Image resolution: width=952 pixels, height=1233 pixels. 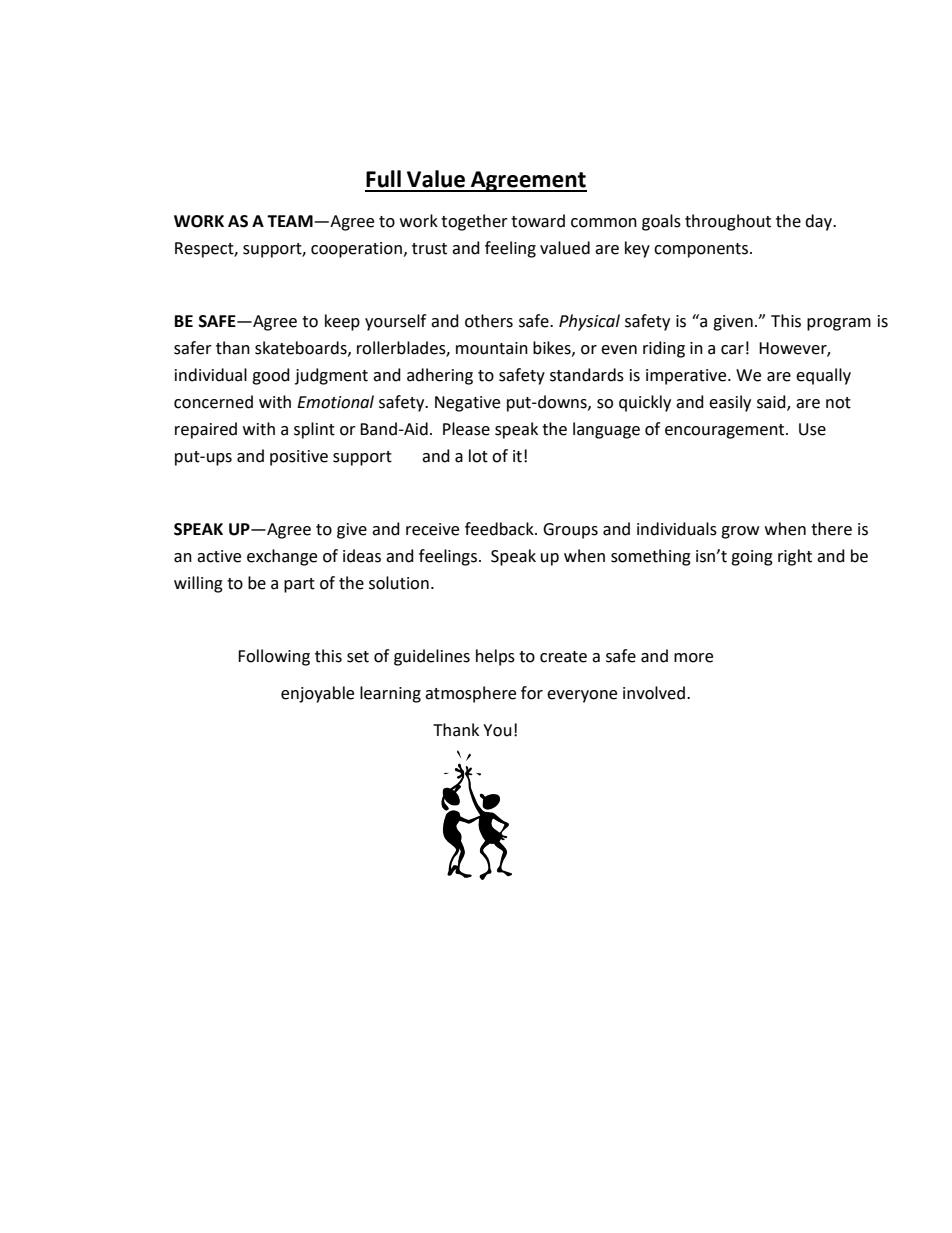 What do you see at coordinates (752, 558) in the page?
I see `going` at bounding box center [752, 558].
